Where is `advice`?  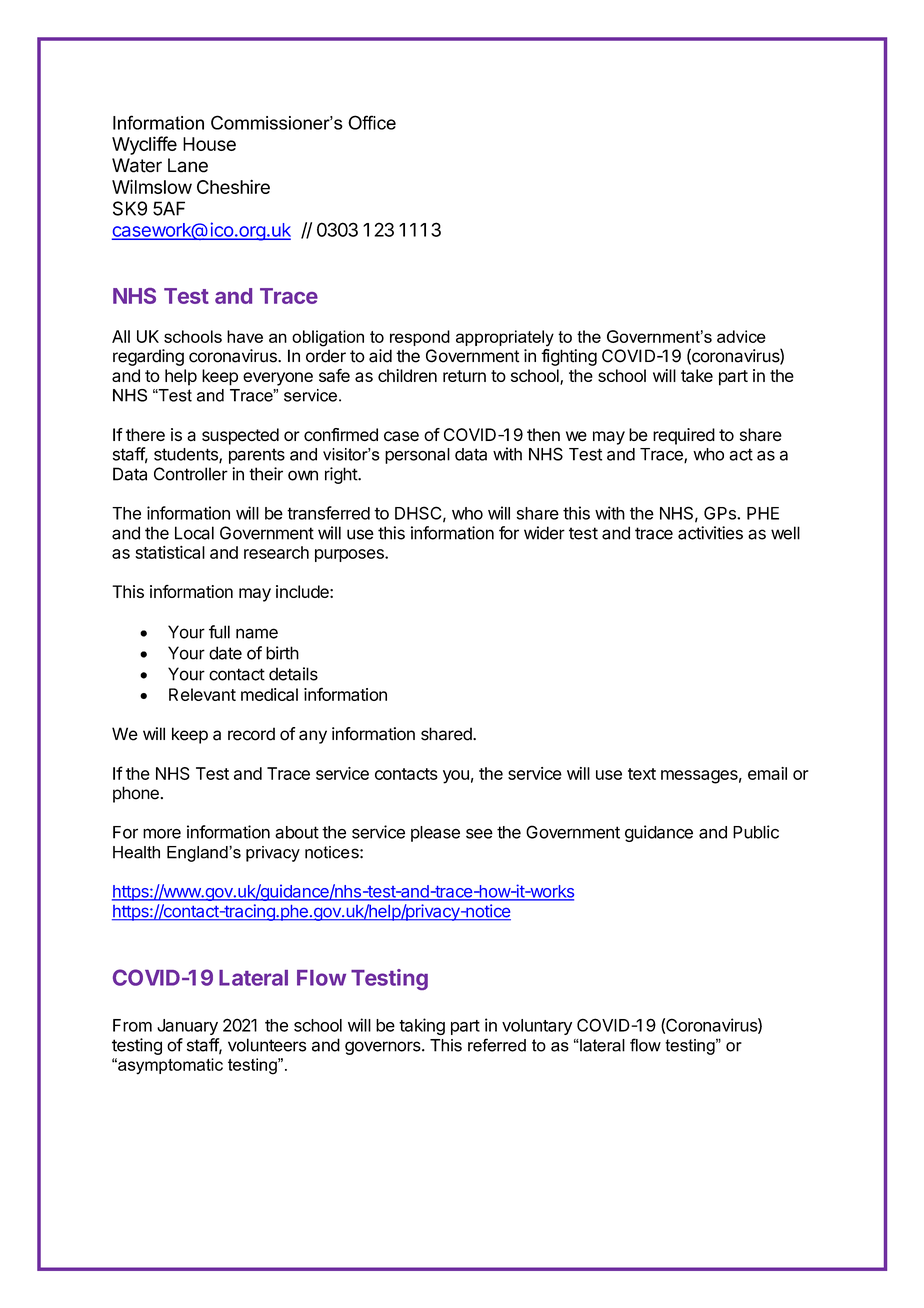
advice is located at coordinates (741, 336).
